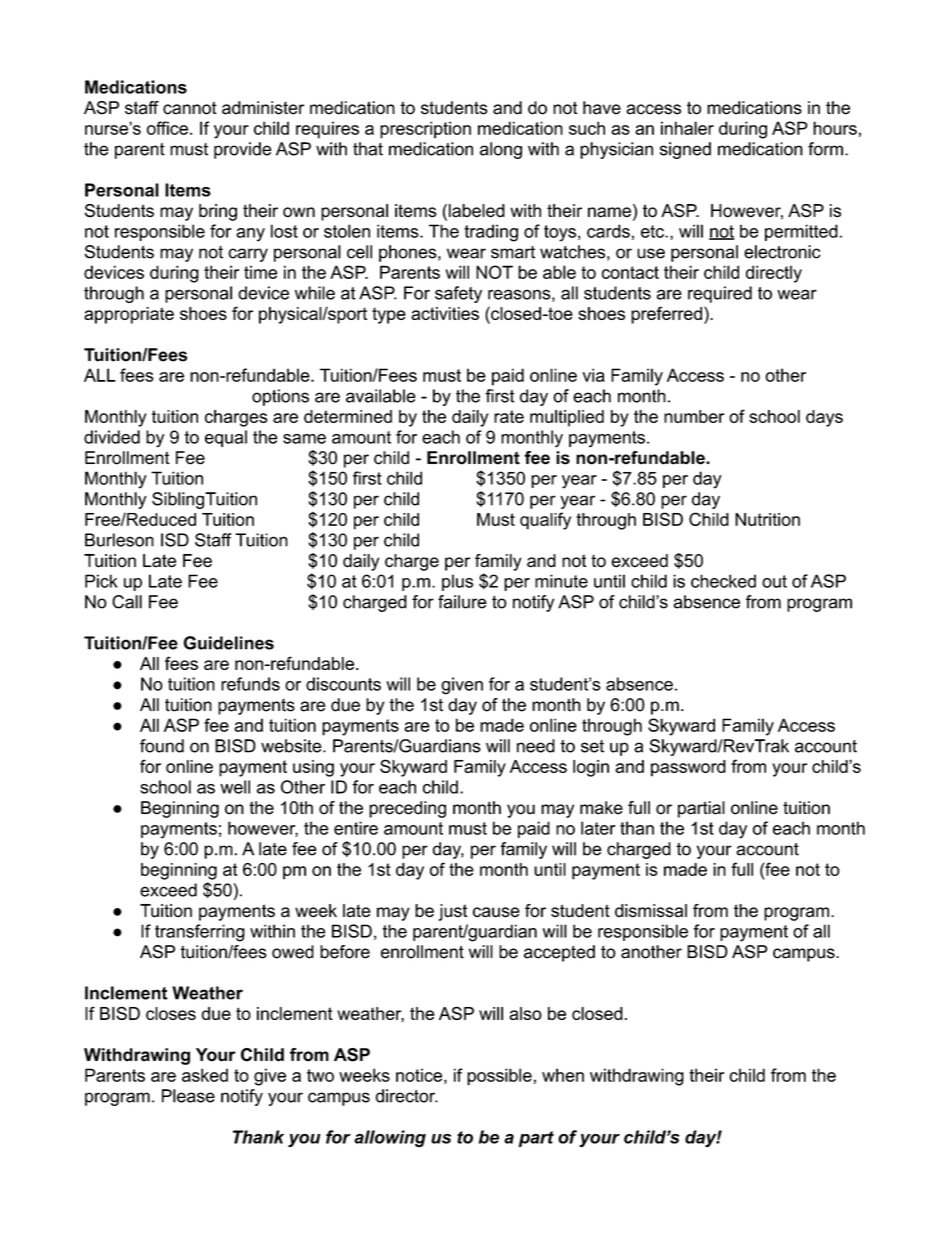 This screenshot has height=1233, width=952. I want to click on along, so click(501, 150).
